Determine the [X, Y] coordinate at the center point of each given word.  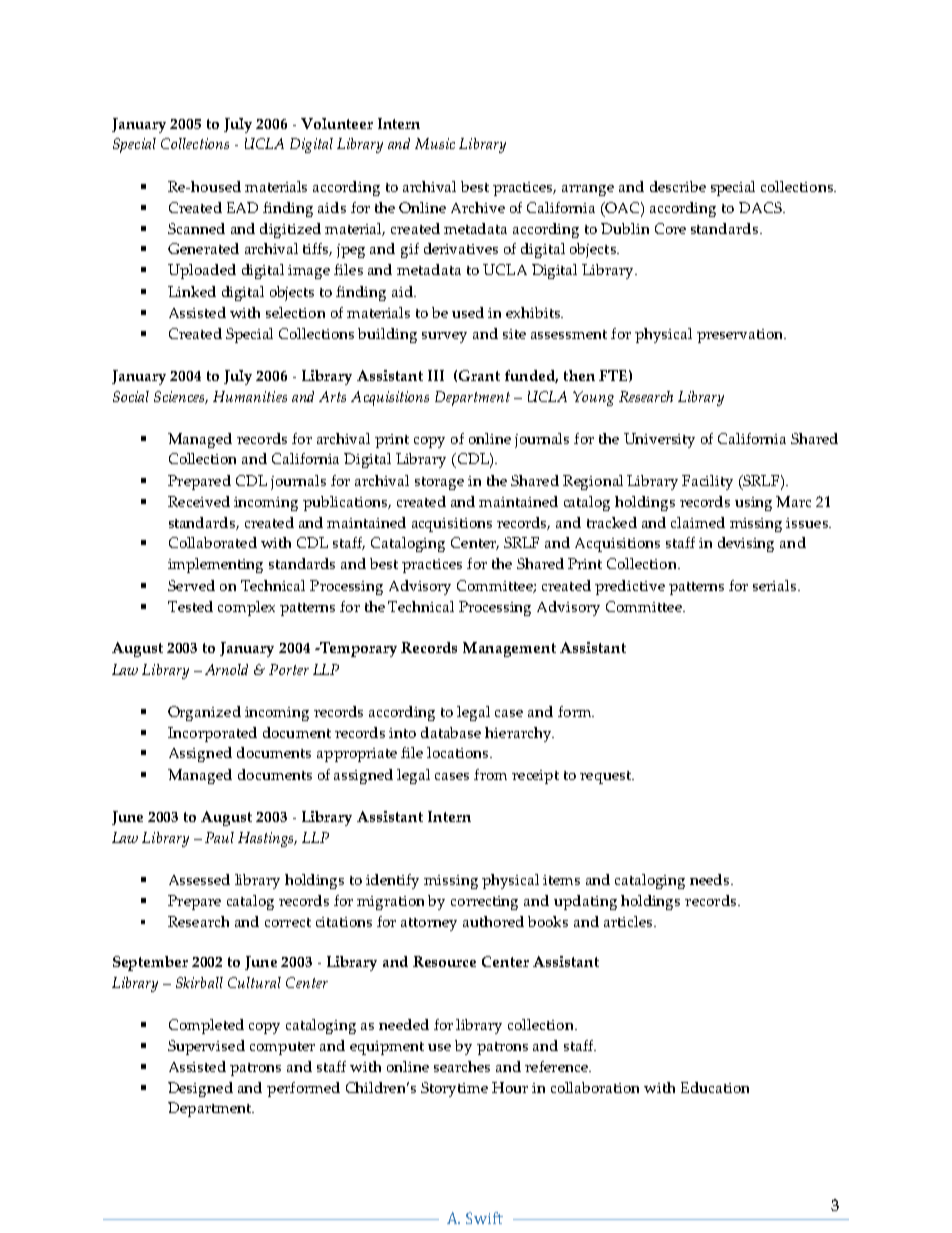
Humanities [250, 396]
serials [776, 585]
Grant [479, 375]
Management [509, 649]
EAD [242, 207]
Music [435, 143]
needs [711, 879]
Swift [484, 1218]
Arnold [226, 669]
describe [678, 186]
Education [715, 1087]
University [659, 440]
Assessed [199, 879]
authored [493, 921]
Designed [200, 1089]
